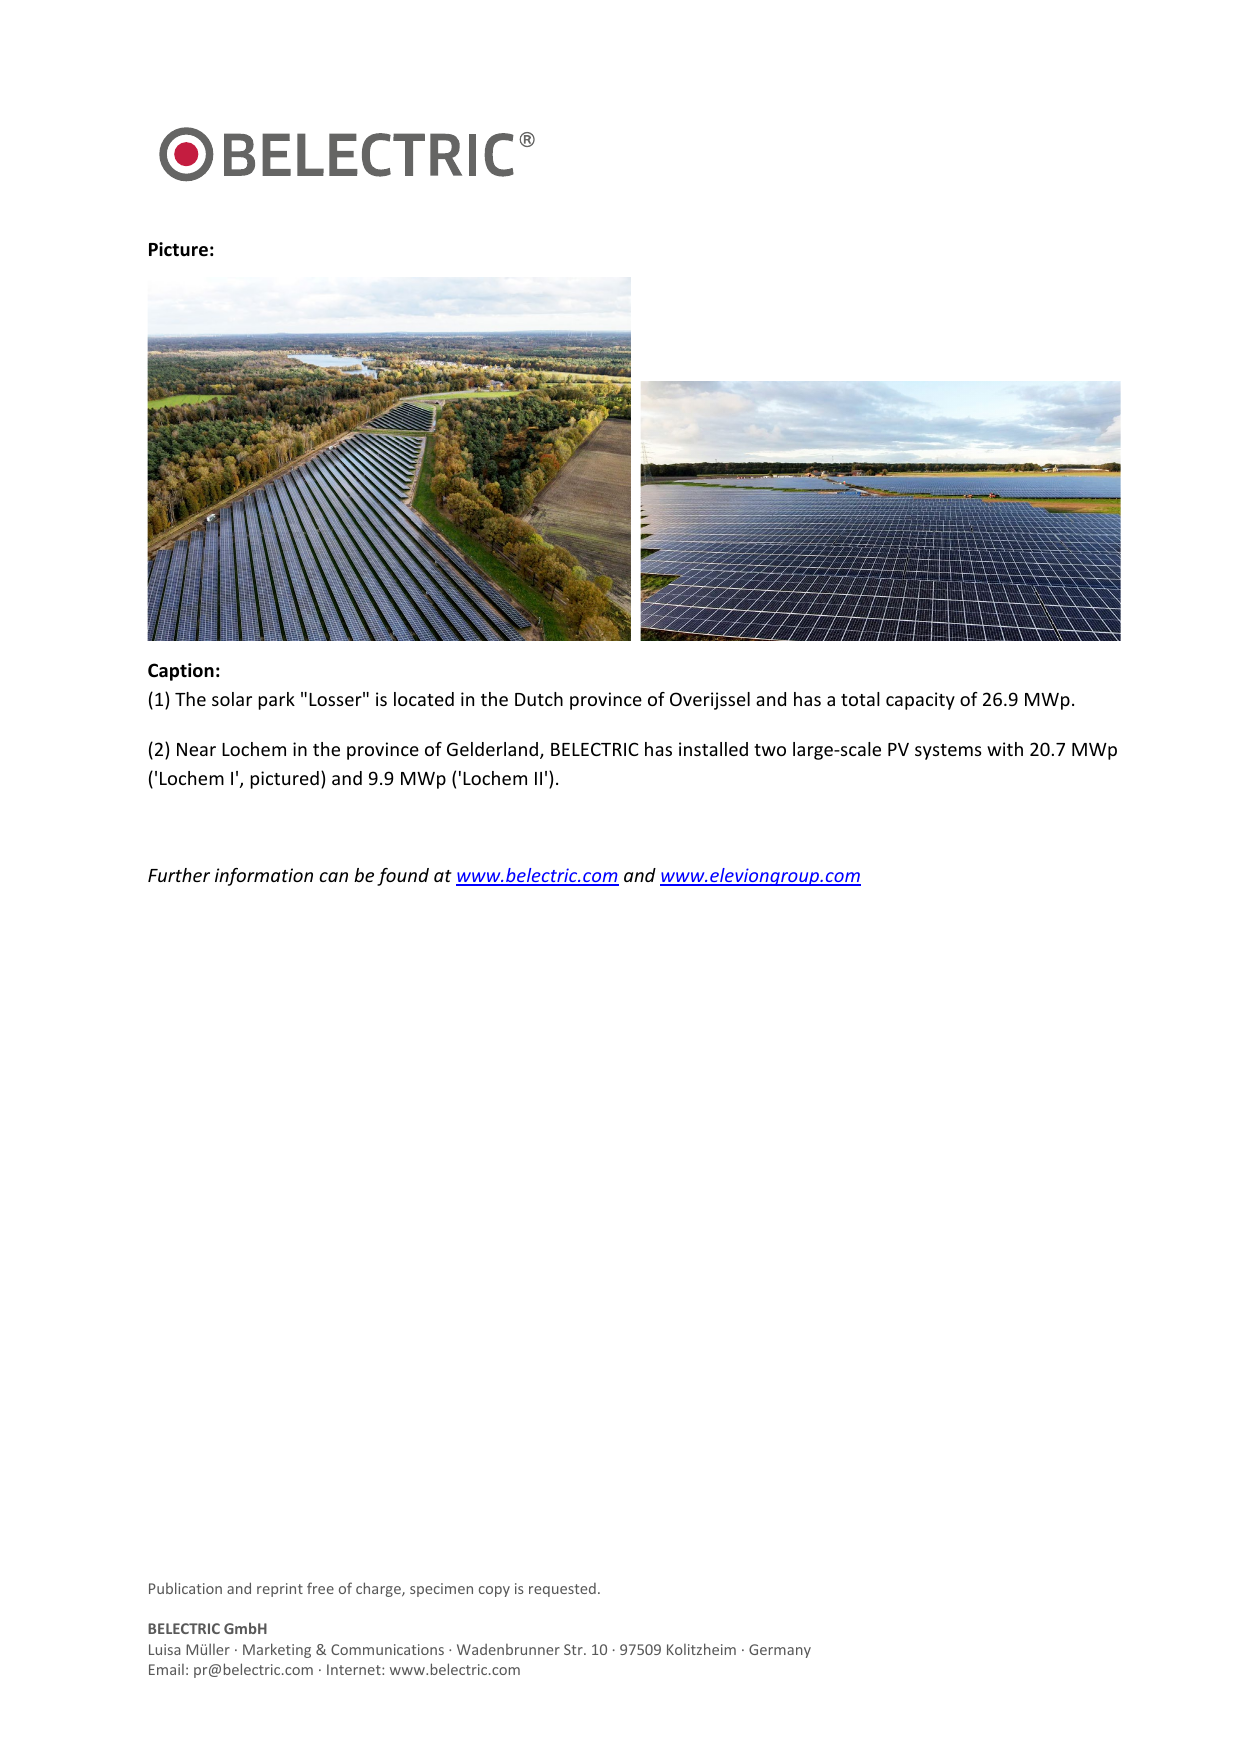  What do you see at coordinates (780, 1651) in the page?
I see `Germany` at bounding box center [780, 1651].
